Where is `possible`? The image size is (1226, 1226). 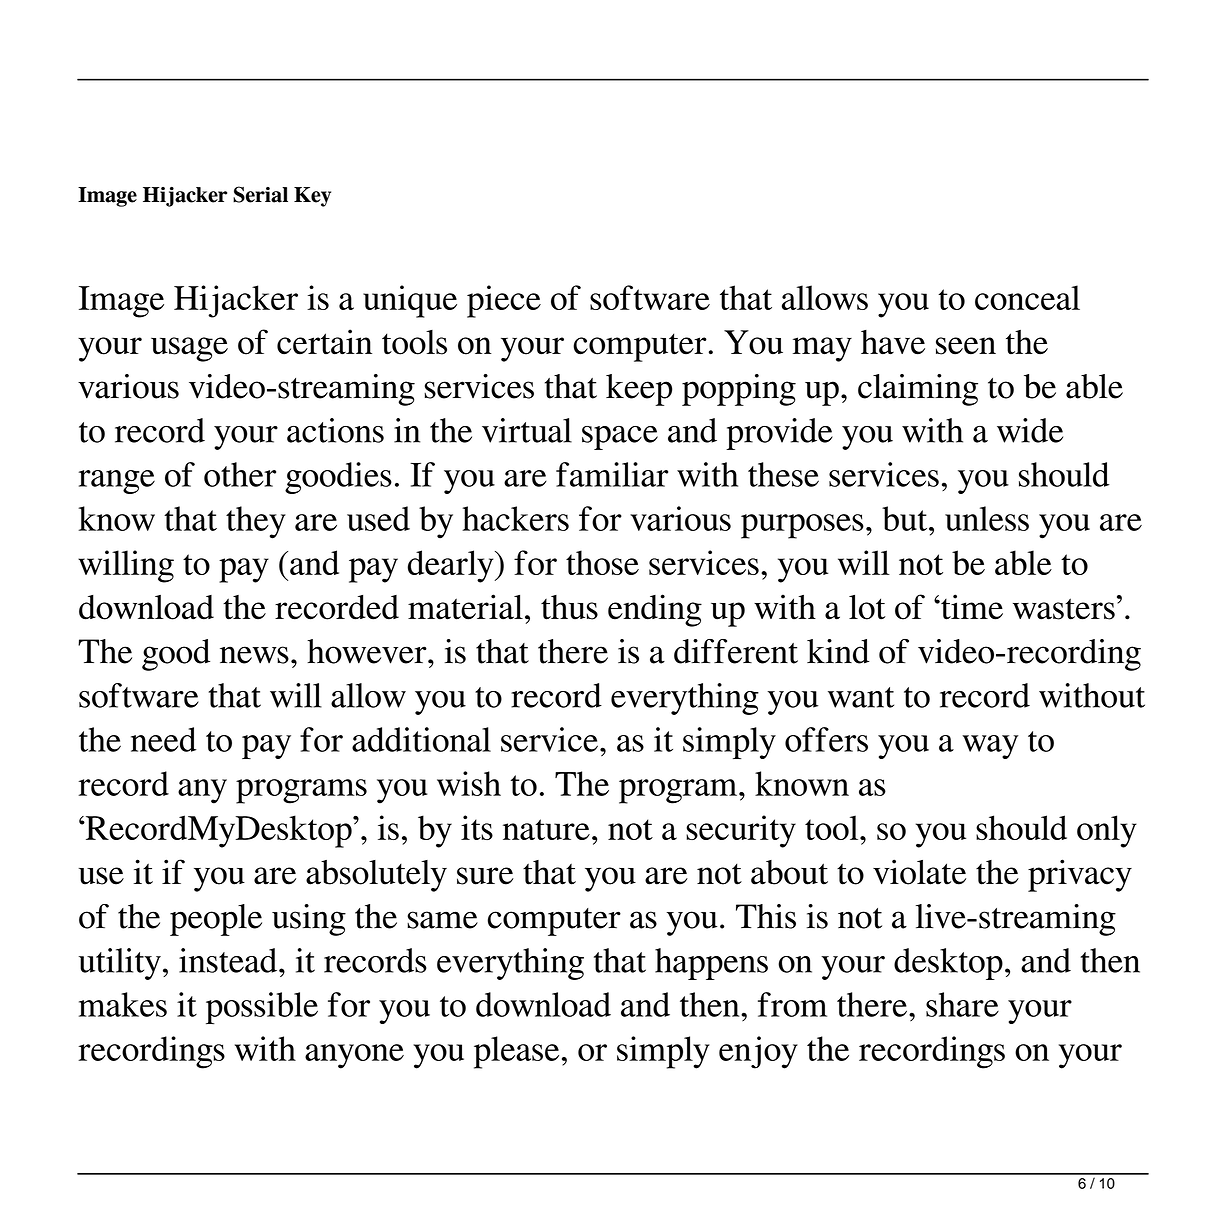 possible is located at coordinates (262, 1008).
